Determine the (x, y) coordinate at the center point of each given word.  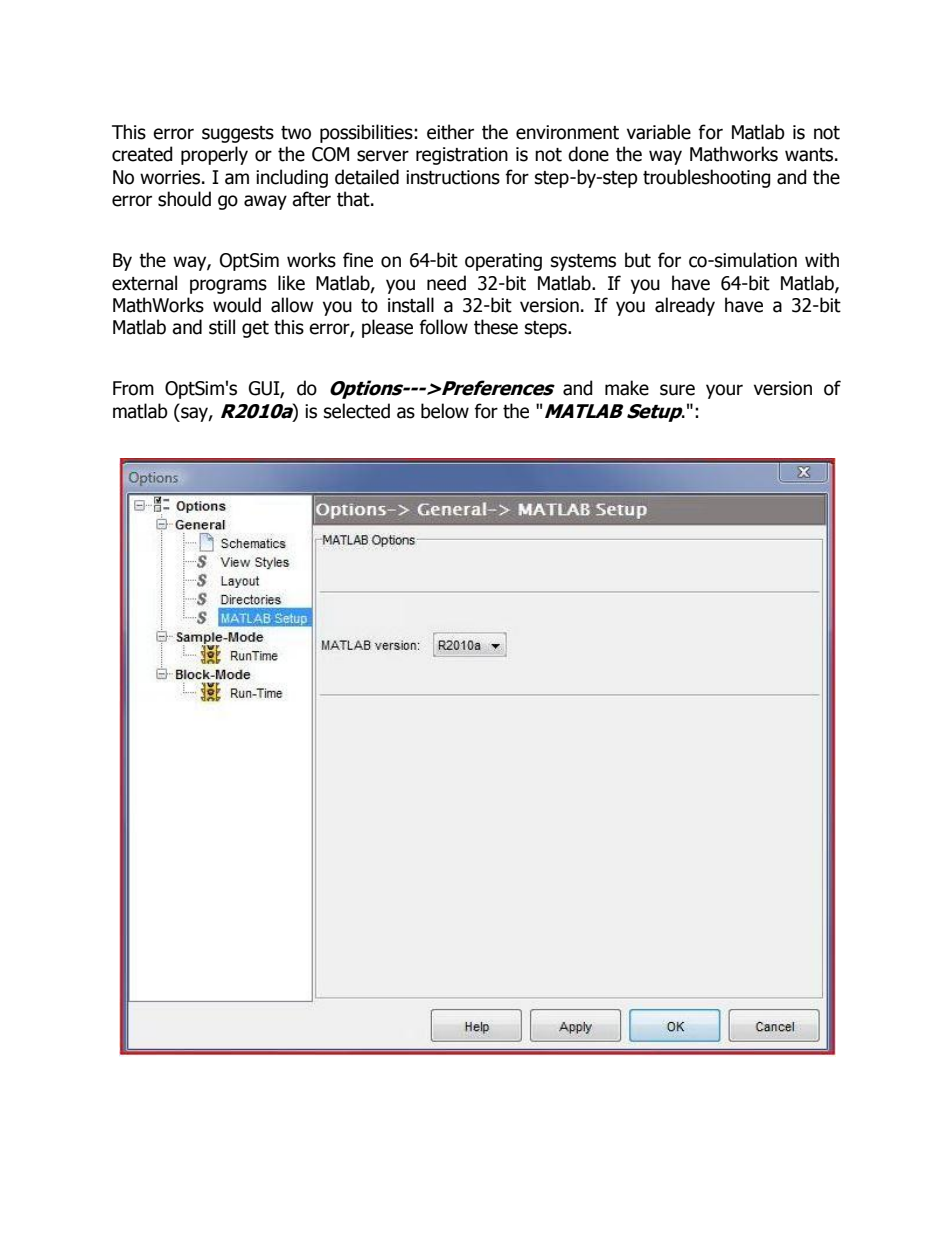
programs (228, 286)
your (724, 391)
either (450, 132)
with (822, 260)
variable (659, 132)
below (445, 411)
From (133, 388)
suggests (238, 134)
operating (503, 262)
